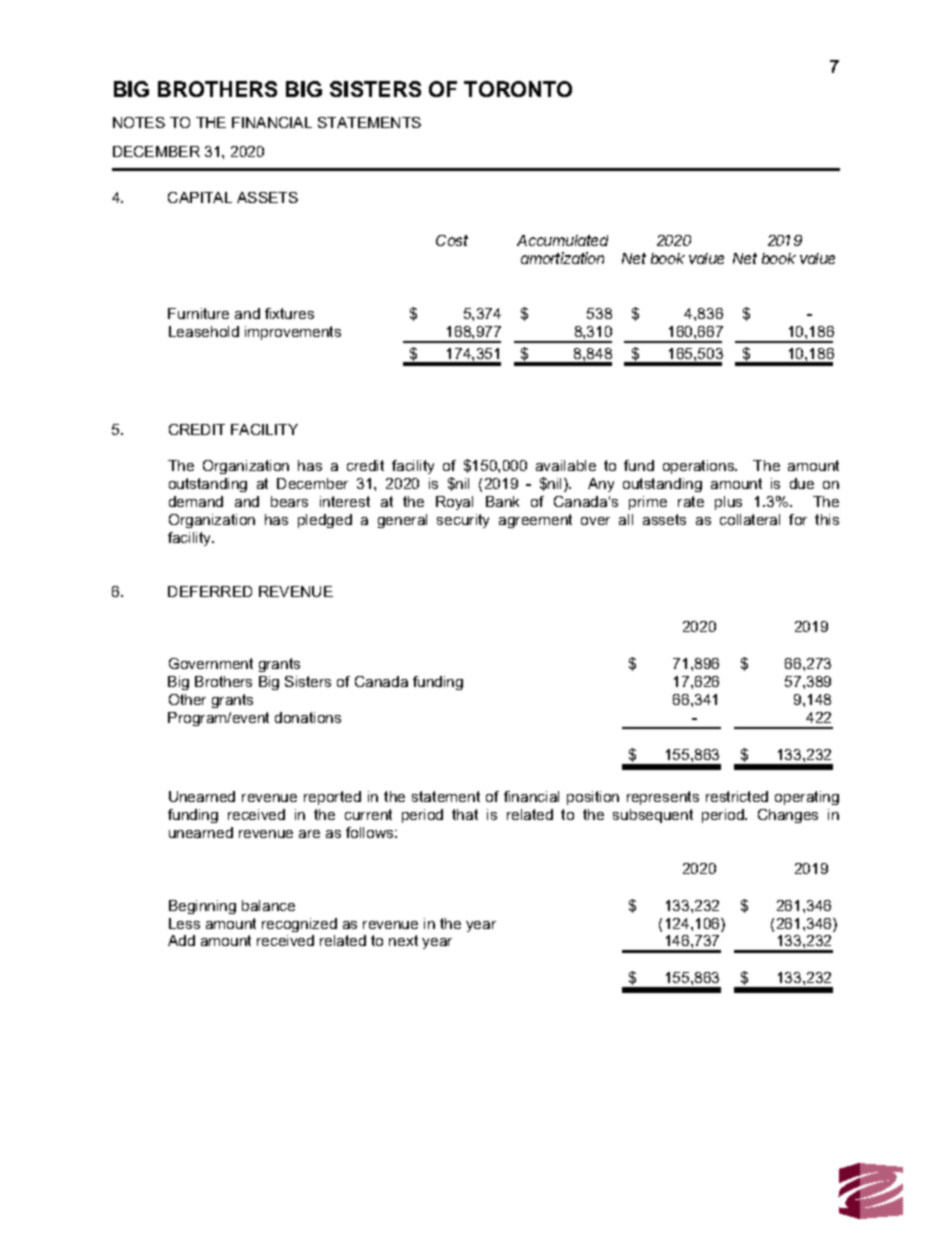 The width and height of the screenshot is (952, 1233). Describe the element at coordinates (403, 940) in the screenshot. I see `next` at that location.
